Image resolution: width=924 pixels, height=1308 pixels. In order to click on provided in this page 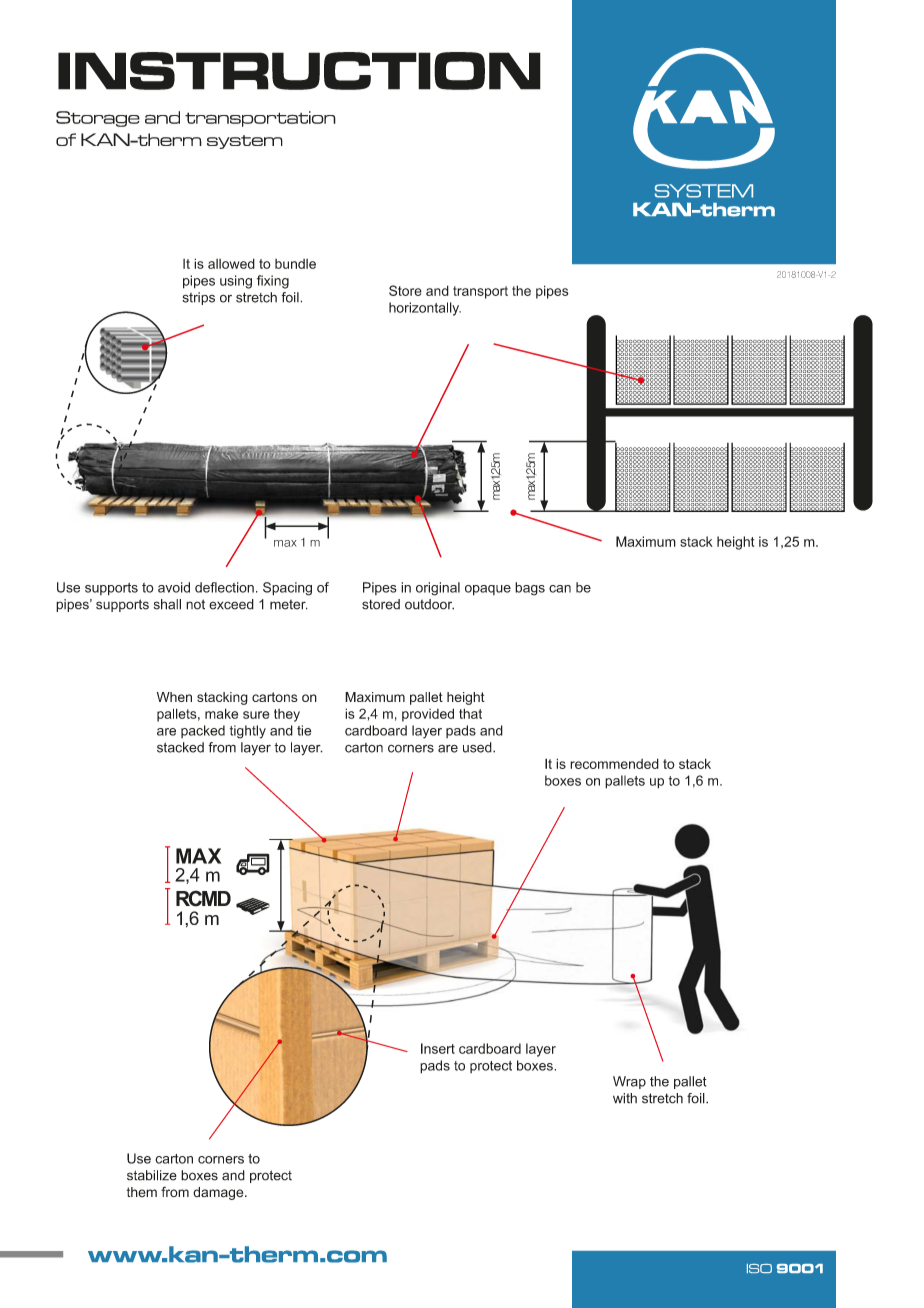, I will do `click(428, 715)`.
